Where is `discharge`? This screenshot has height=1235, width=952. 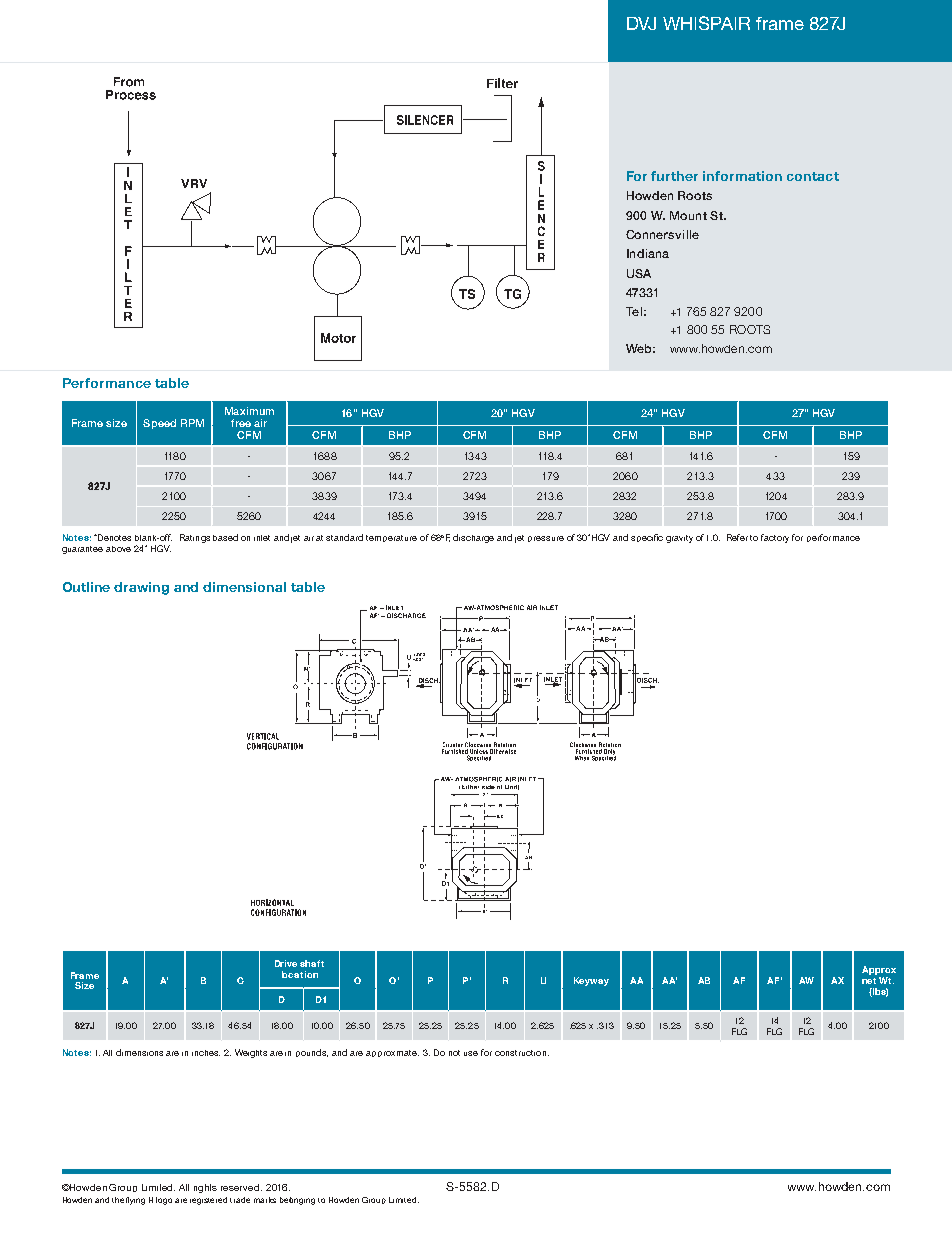 discharge is located at coordinates (473, 538).
